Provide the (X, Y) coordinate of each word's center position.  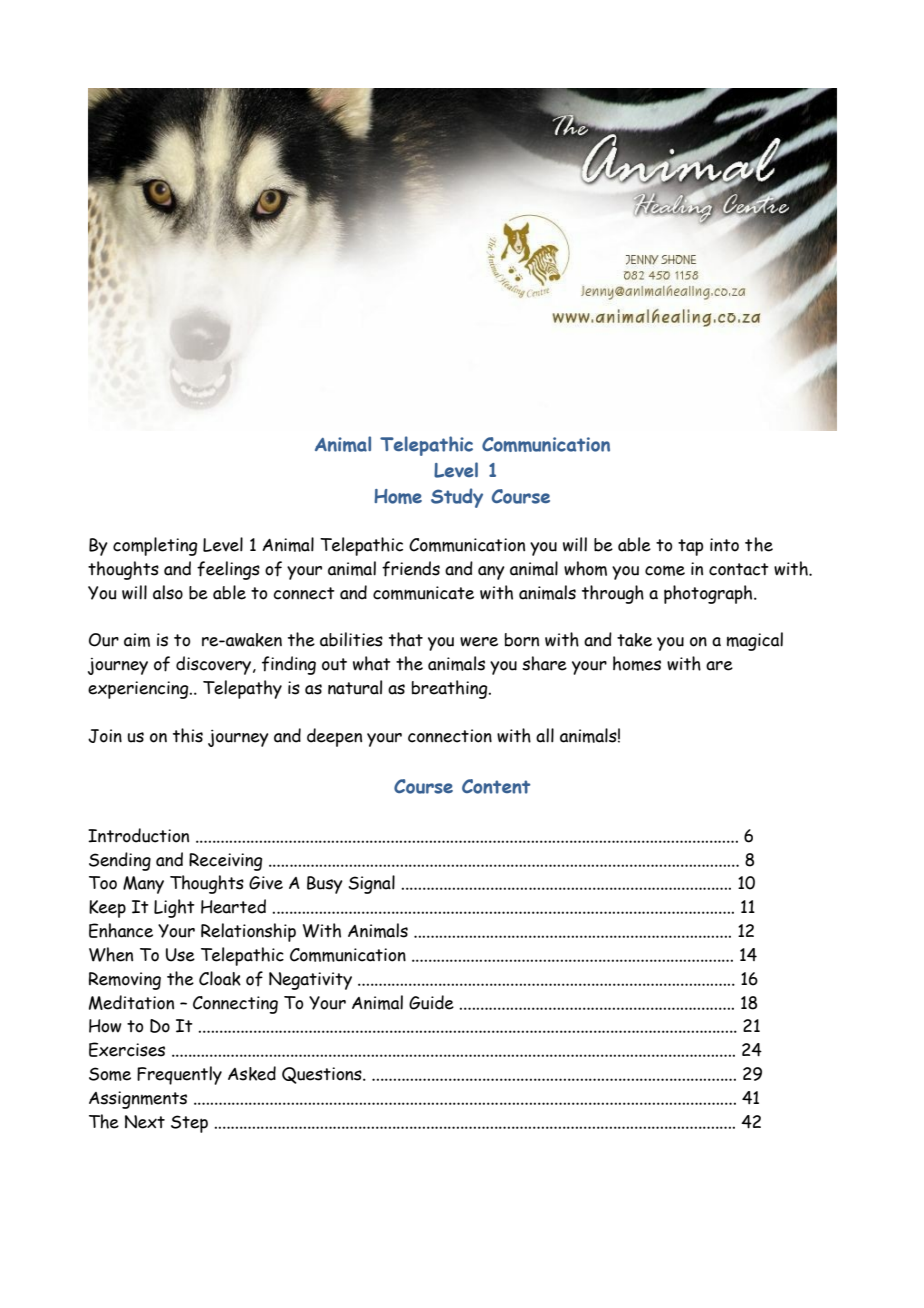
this (188, 735)
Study (457, 498)
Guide (431, 1002)
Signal (371, 884)
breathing (451, 689)
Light (174, 908)
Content (496, 786)
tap (690, 547)
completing (155, 546)
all (545, 735)
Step (189, 1124)
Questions (323, 1075)
